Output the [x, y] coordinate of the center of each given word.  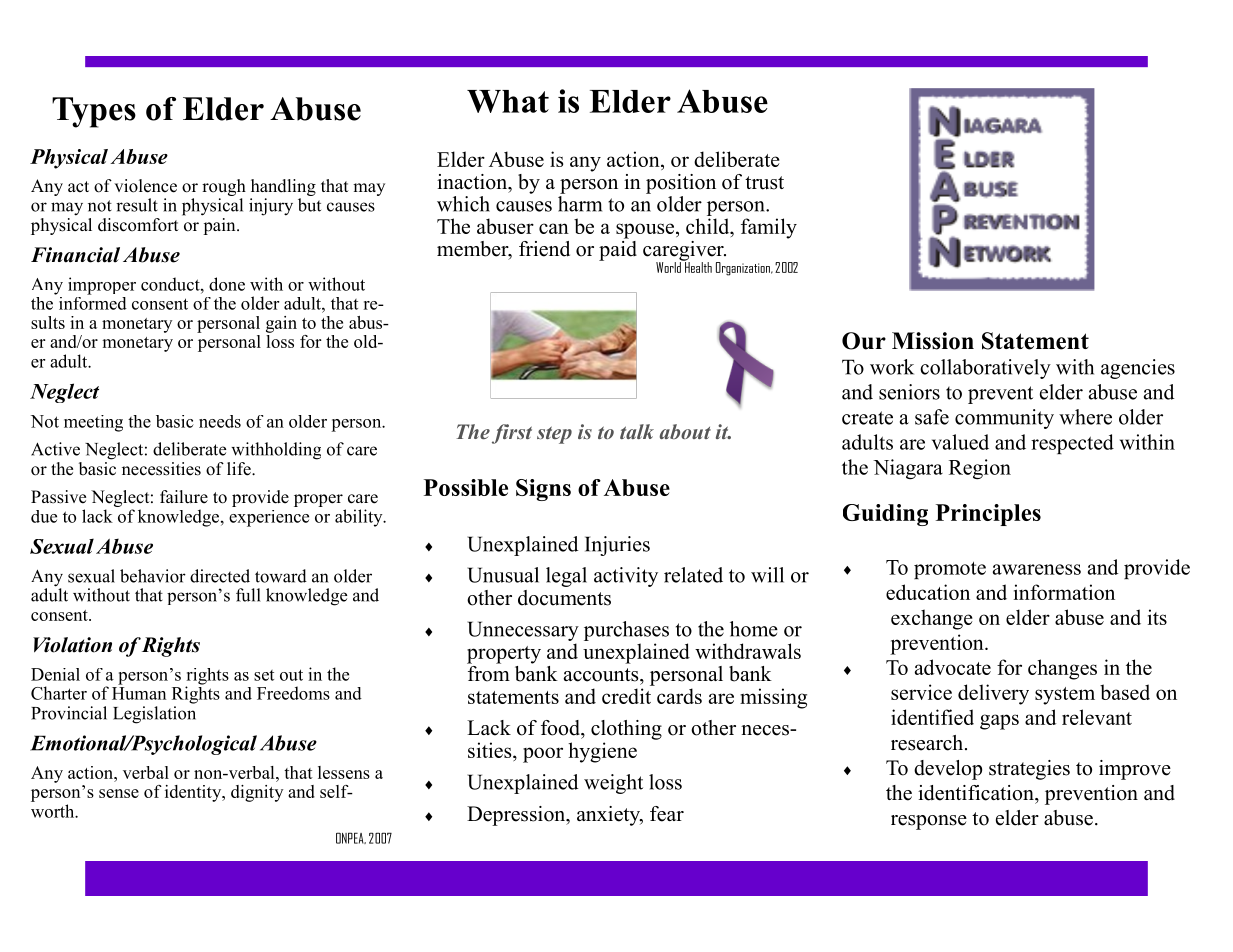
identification [977, 793]
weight [613, 784]
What [508, 101]
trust [764, 183]
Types [94, 112]
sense [119, 793]
